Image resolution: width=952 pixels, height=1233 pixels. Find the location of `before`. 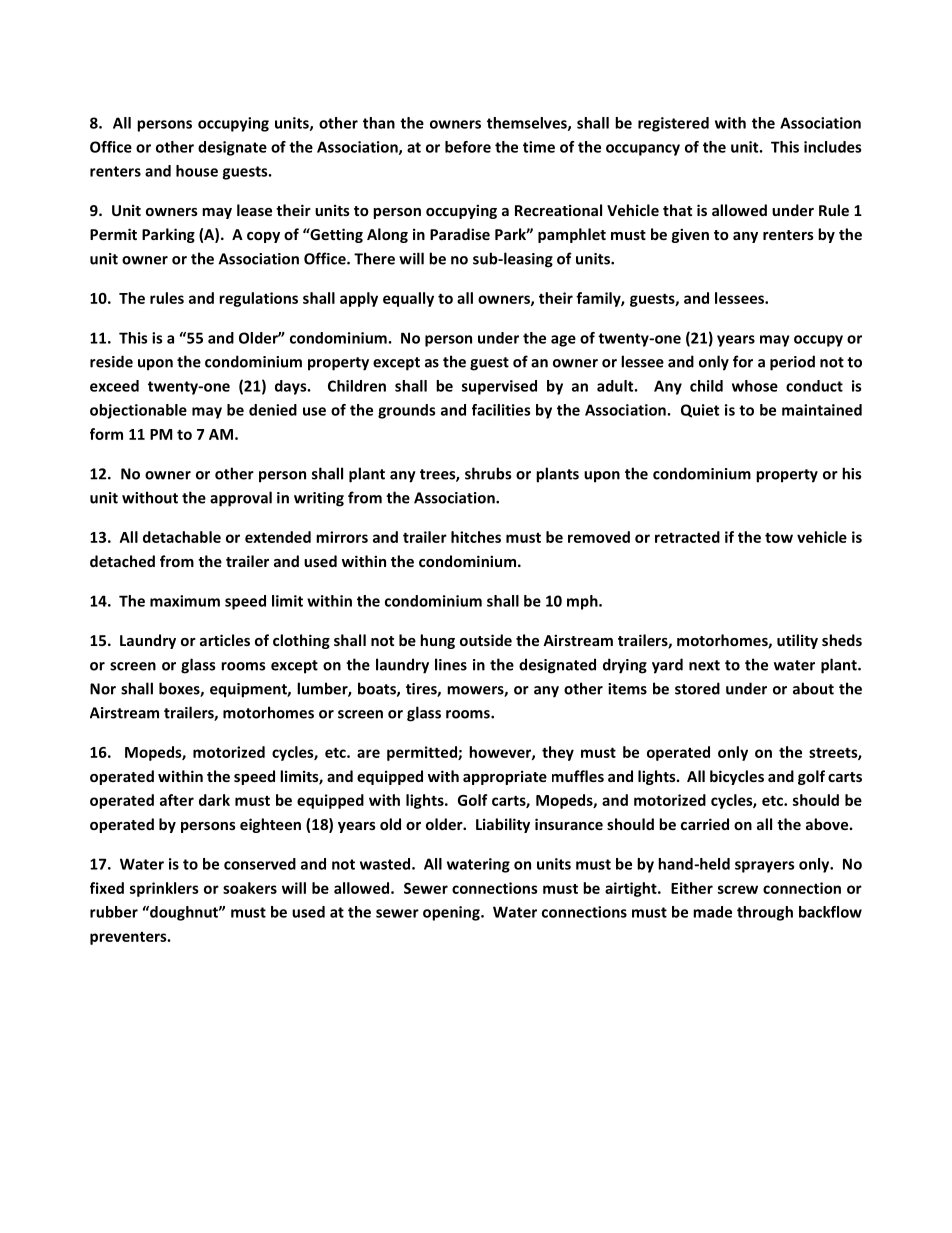

before is located at coordinates (468, 147).
